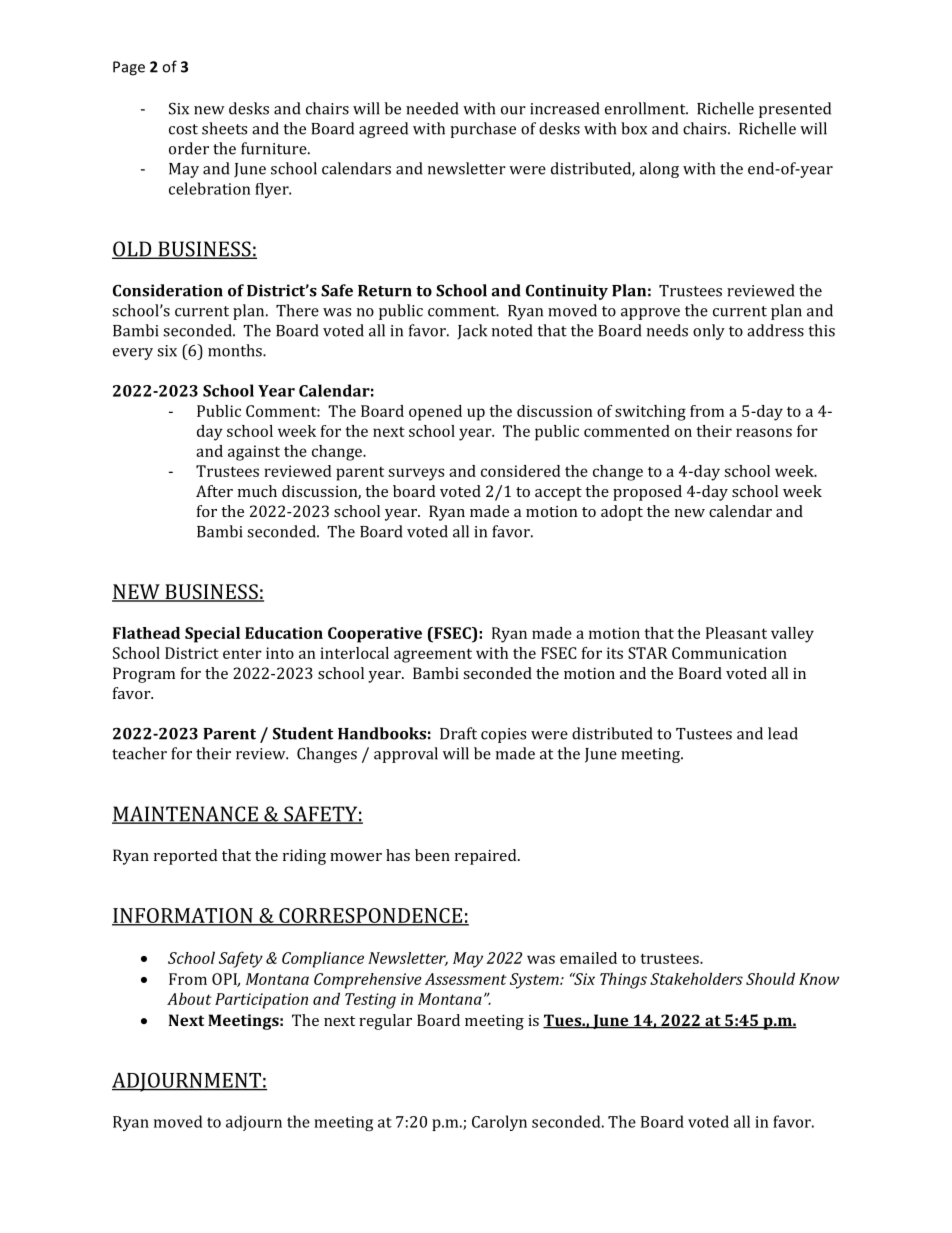  I want to click on About, so click(189, 998).
